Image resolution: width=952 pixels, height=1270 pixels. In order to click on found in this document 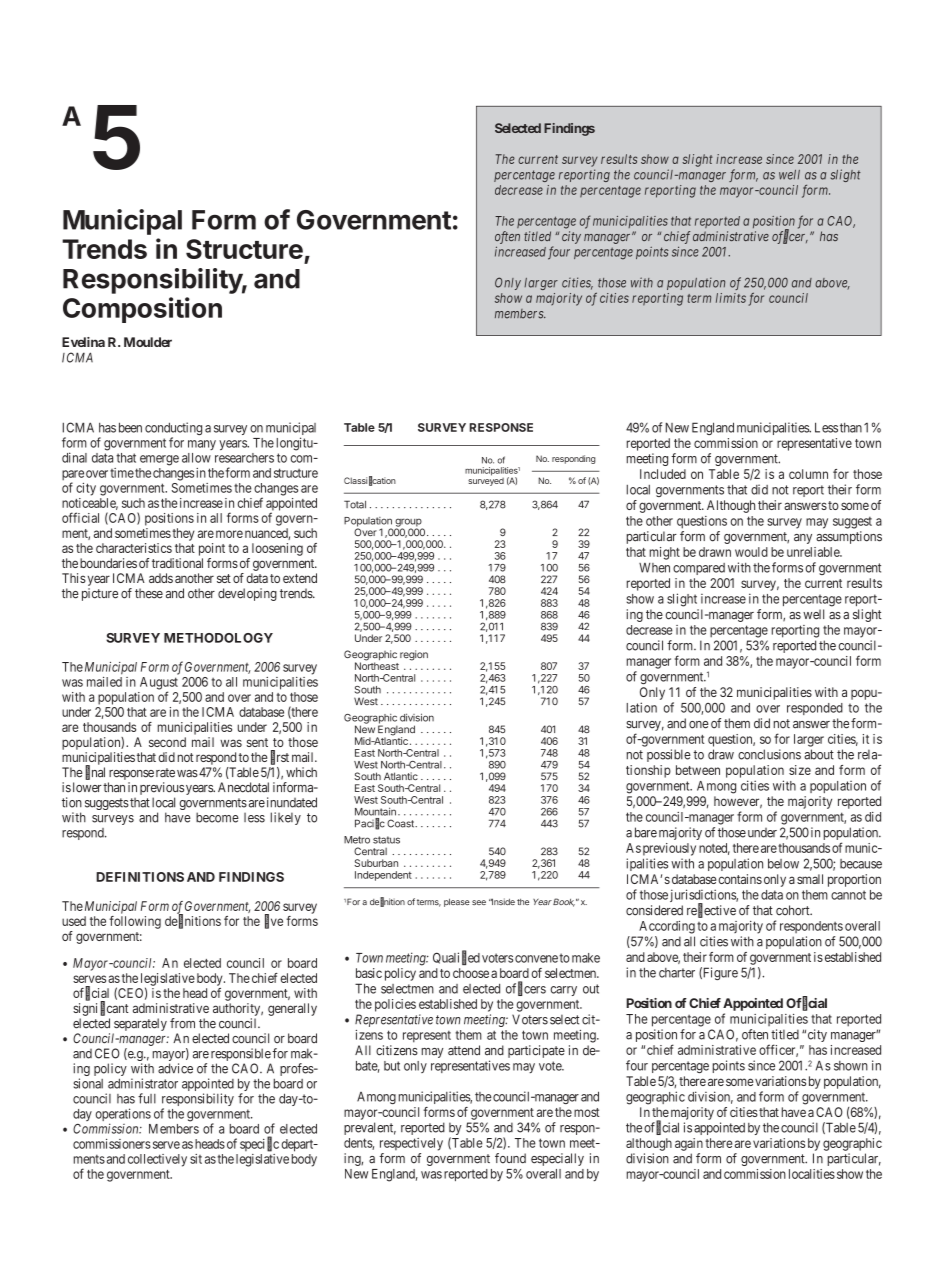, I will do `click(510, 1158)`.
